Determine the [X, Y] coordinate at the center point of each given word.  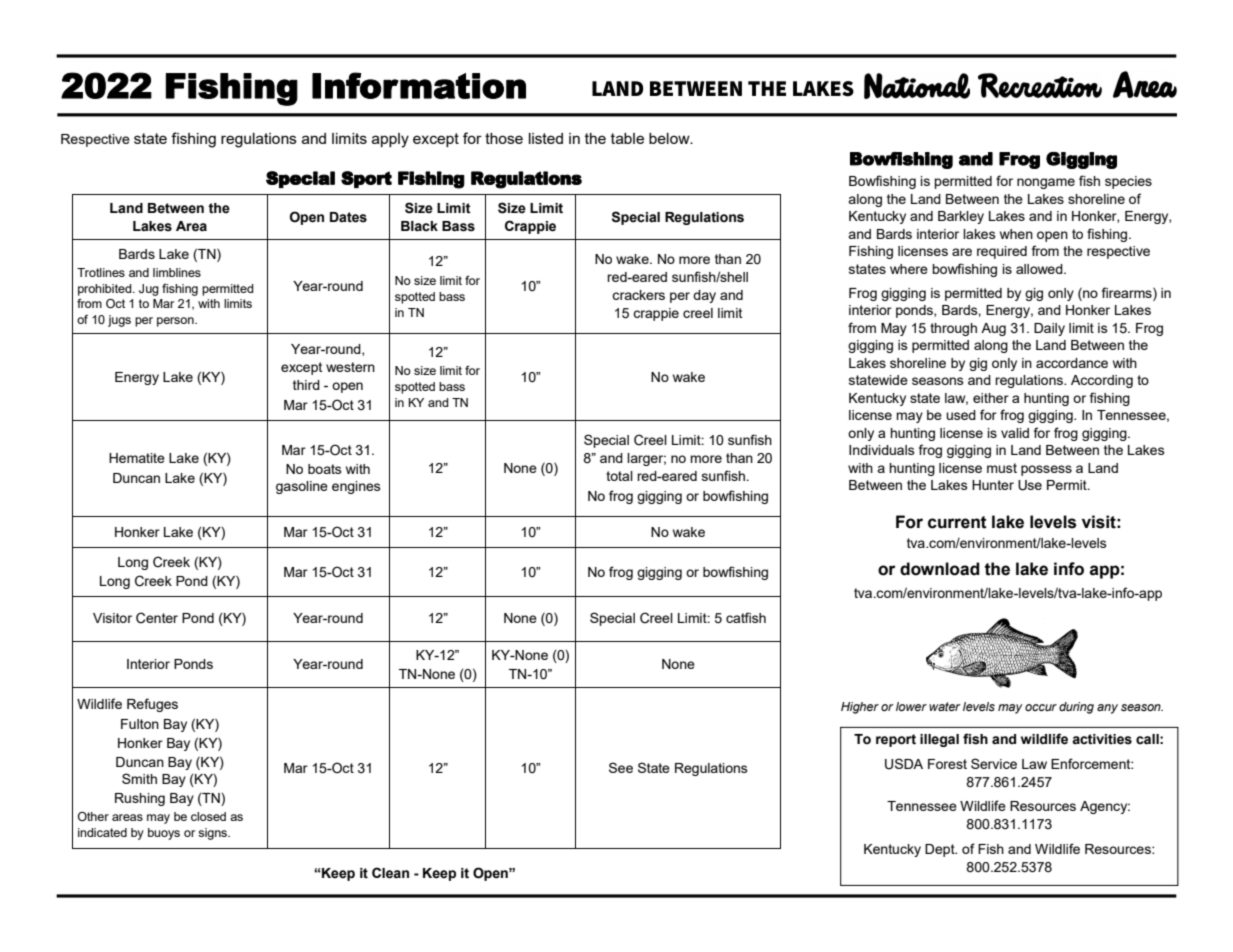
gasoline [302, 487]
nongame [1046, 183]
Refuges [152, 705]
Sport [366, 179]
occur [1041, 707]
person [176, 322]
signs [214, 834]
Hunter [993, 485]
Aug [993, 329]
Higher [860, 708]
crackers [638, 295]
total [619, 476]
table [627, 138]
